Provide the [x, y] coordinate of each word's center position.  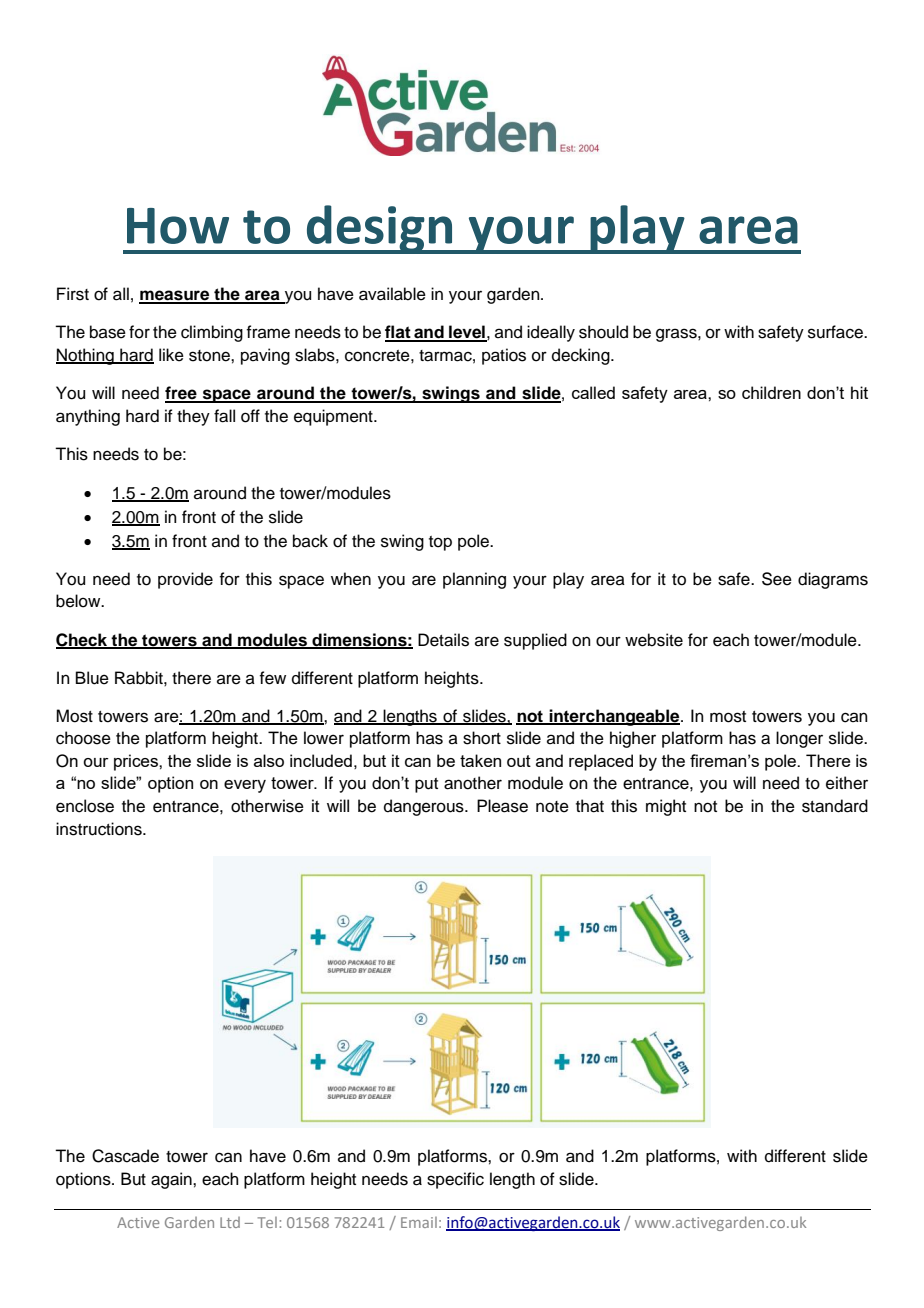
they [193, 417]
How [178, 226]
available [392, 294]
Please [502, 806]
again [172, 1180]
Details [443, 640]
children [771, 392]
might [666, 807]
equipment [334, 417]
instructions [100, 829]
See [777, 579]
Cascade [125, 1156]
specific [455, 1180]
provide [185, 580]
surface [836, 332]
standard [835, 806]
